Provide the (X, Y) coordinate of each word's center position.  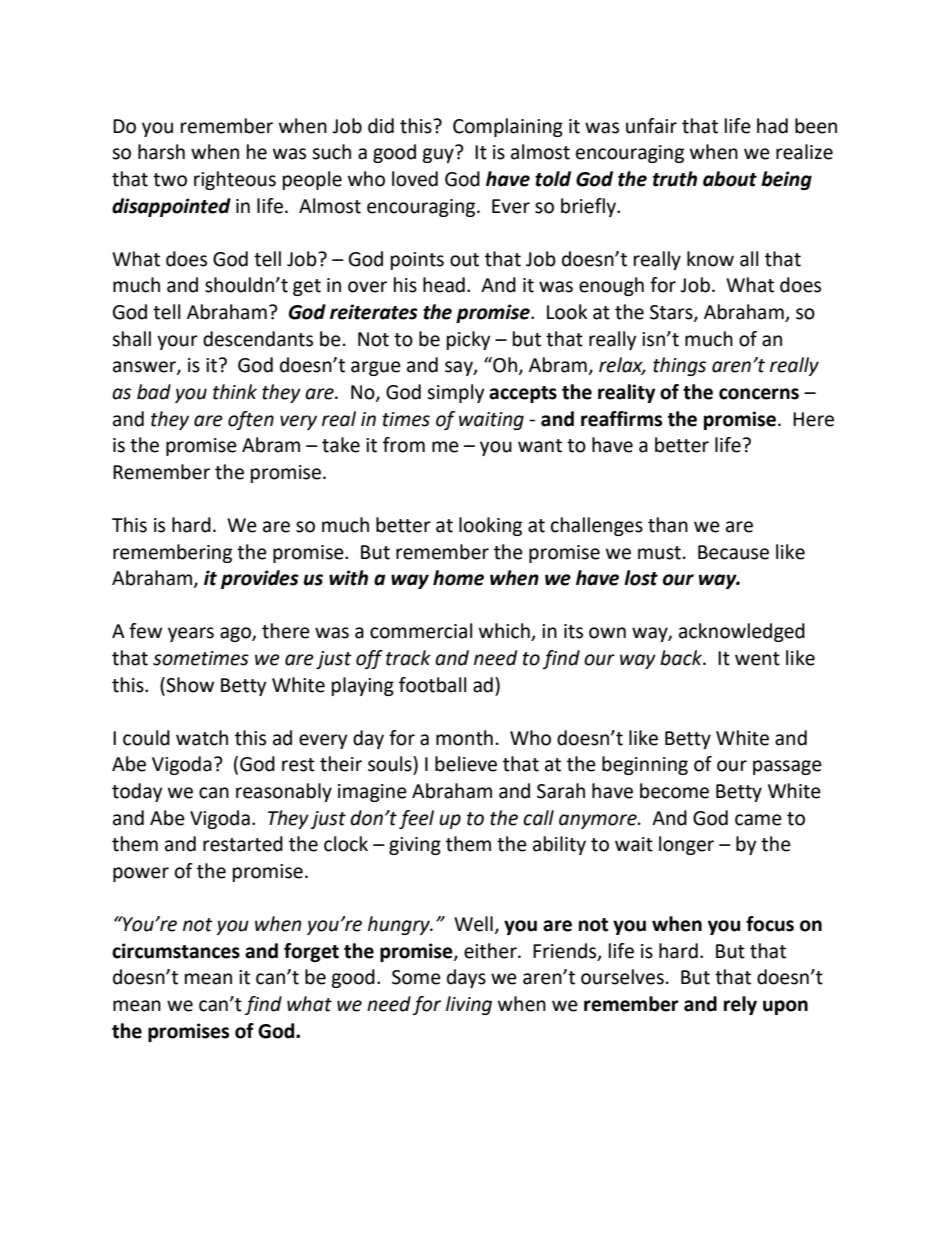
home (458, 578)
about (730, 179)
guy (438, 155)
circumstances (176, 951)
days (466, 978)
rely (740, 1005)
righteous (235, 180)
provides (260, 579)
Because (733, 552)
